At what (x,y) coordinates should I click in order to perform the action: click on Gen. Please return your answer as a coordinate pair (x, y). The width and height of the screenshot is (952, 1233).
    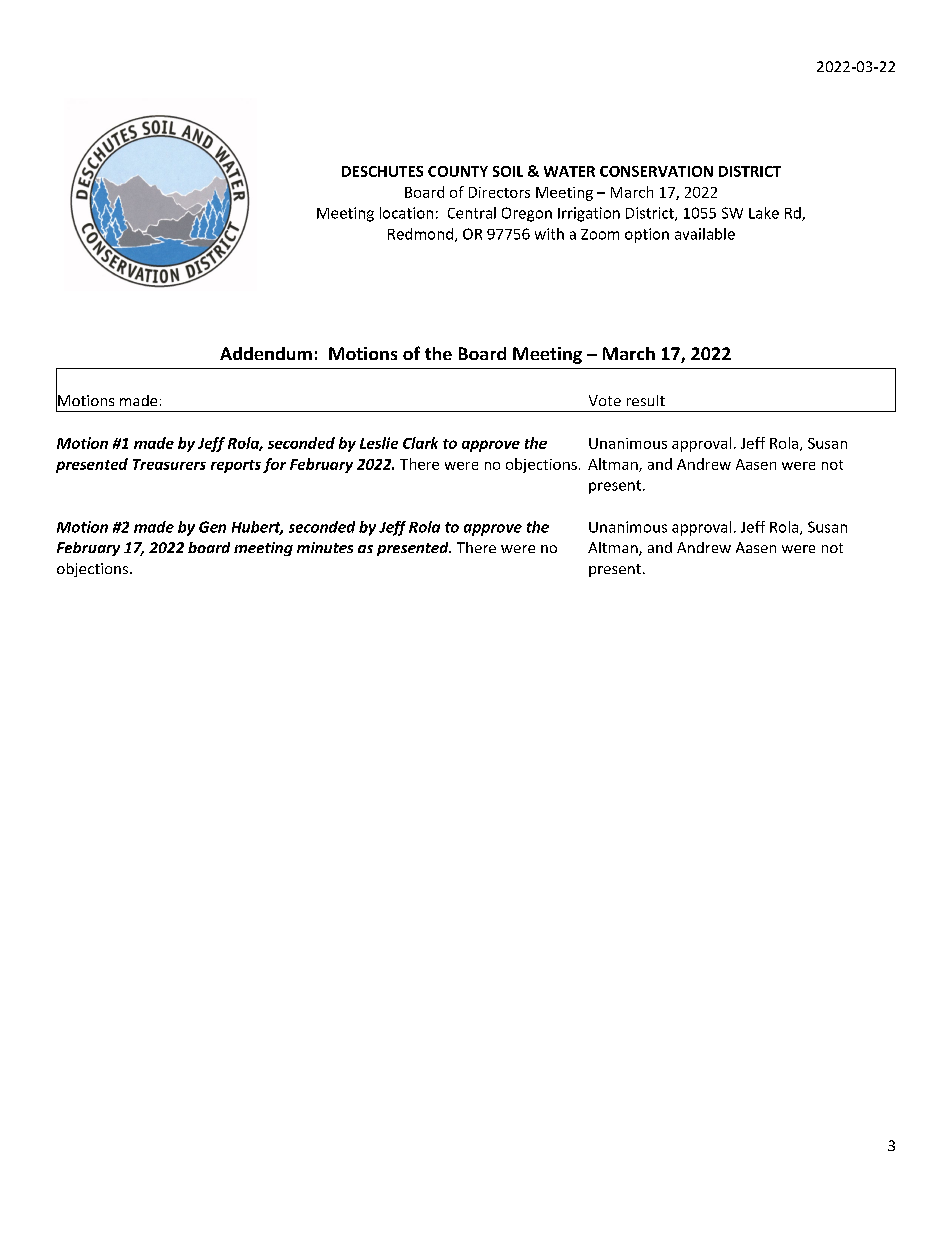
    Looking at the image, I should click on (212, 527).
